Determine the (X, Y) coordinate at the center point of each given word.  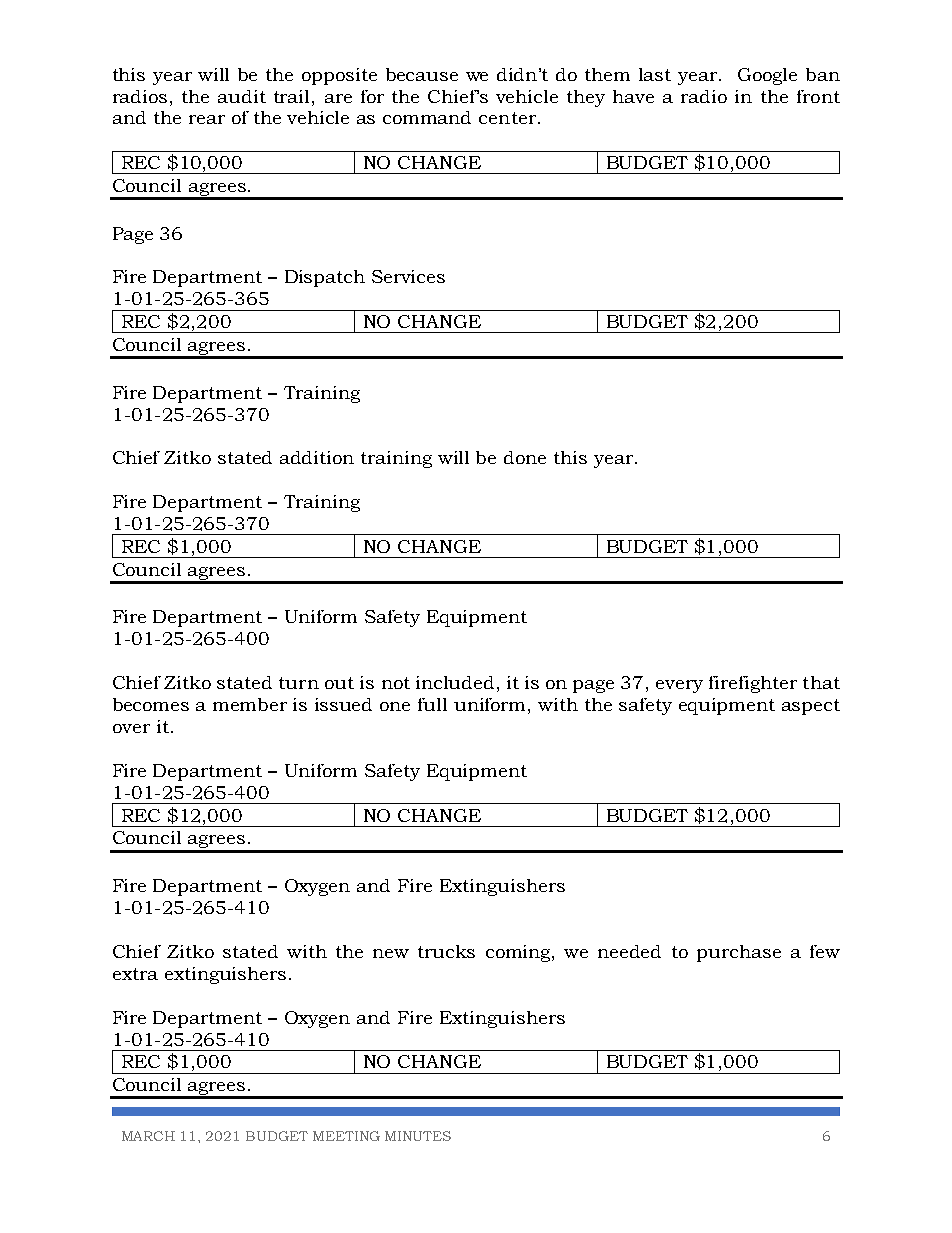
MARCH (148, 1136)
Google (767, 76)
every (679, 686)
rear (207, 119)
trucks (446, 951)
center (507, 118)
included (455, 682)
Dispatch (325, 278)
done (525, 457)
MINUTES (418, 1136)
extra (135, 974)
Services (408, 276)
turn (299, 683)
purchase (739, 953)
